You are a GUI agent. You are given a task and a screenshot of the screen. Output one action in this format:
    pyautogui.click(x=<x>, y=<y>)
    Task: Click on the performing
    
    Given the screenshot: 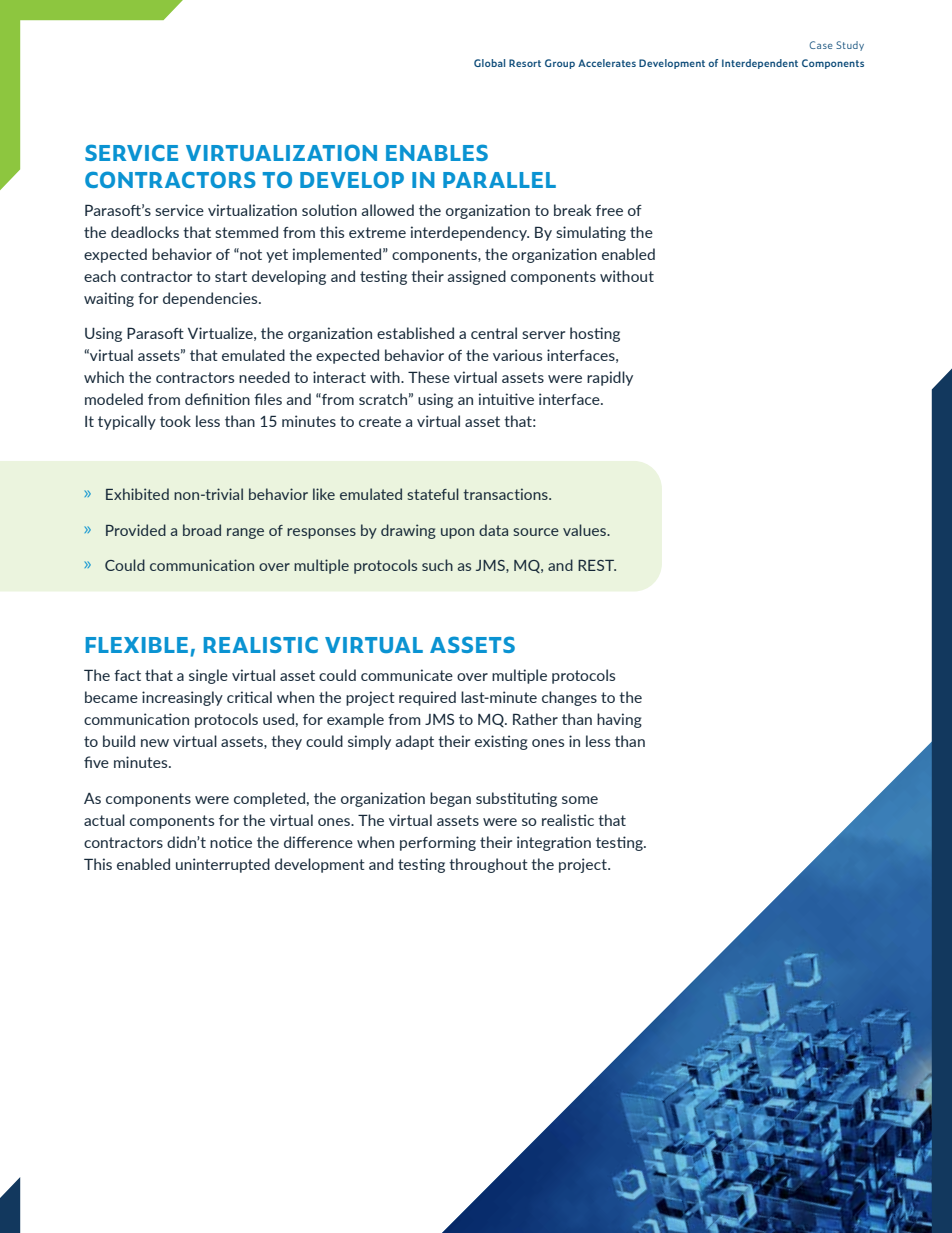 What is the action you would take?
    pyautogui.click(x=438, y=843)
